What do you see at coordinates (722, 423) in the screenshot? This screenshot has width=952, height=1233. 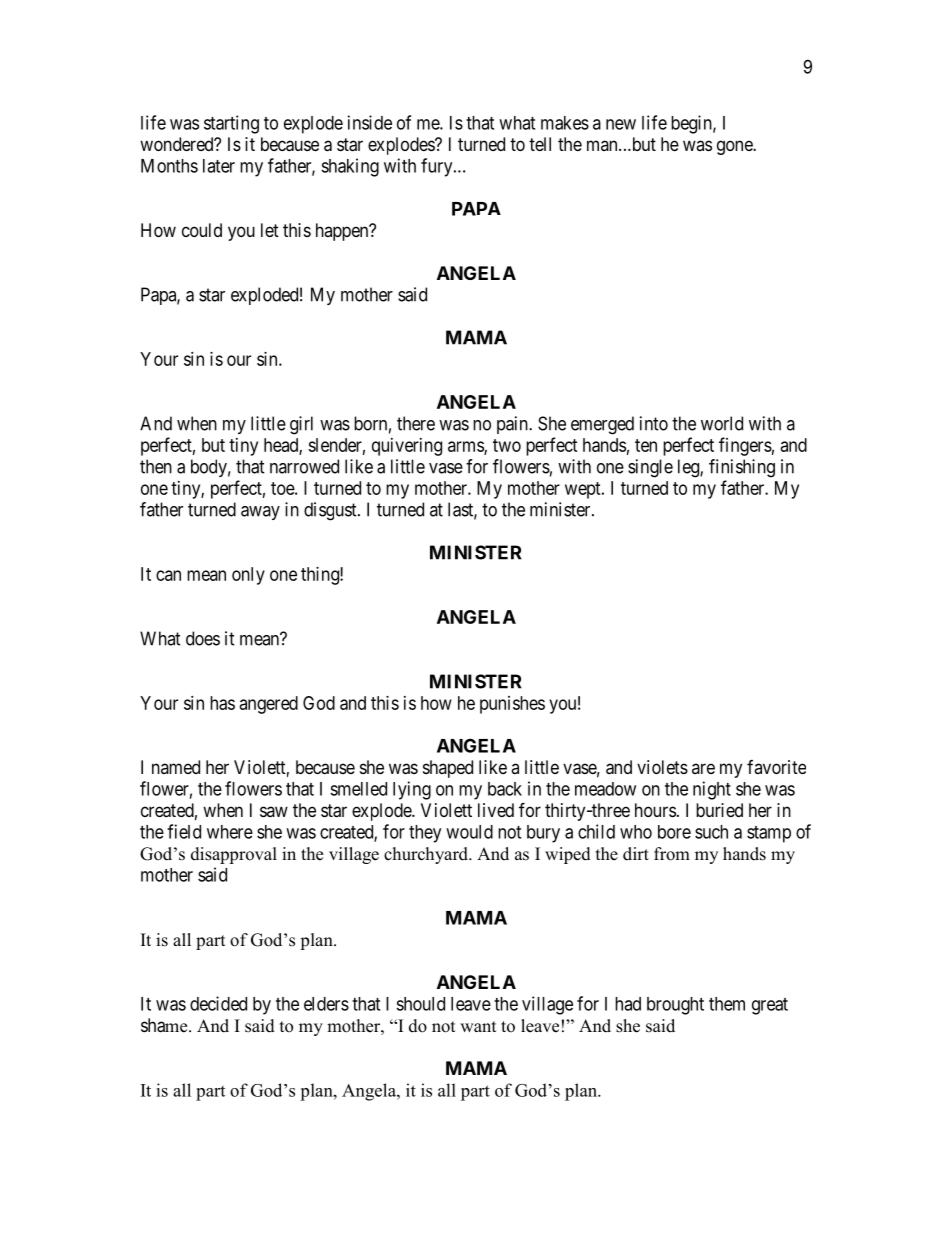 I see `world` at bounding box center [722, 423].
